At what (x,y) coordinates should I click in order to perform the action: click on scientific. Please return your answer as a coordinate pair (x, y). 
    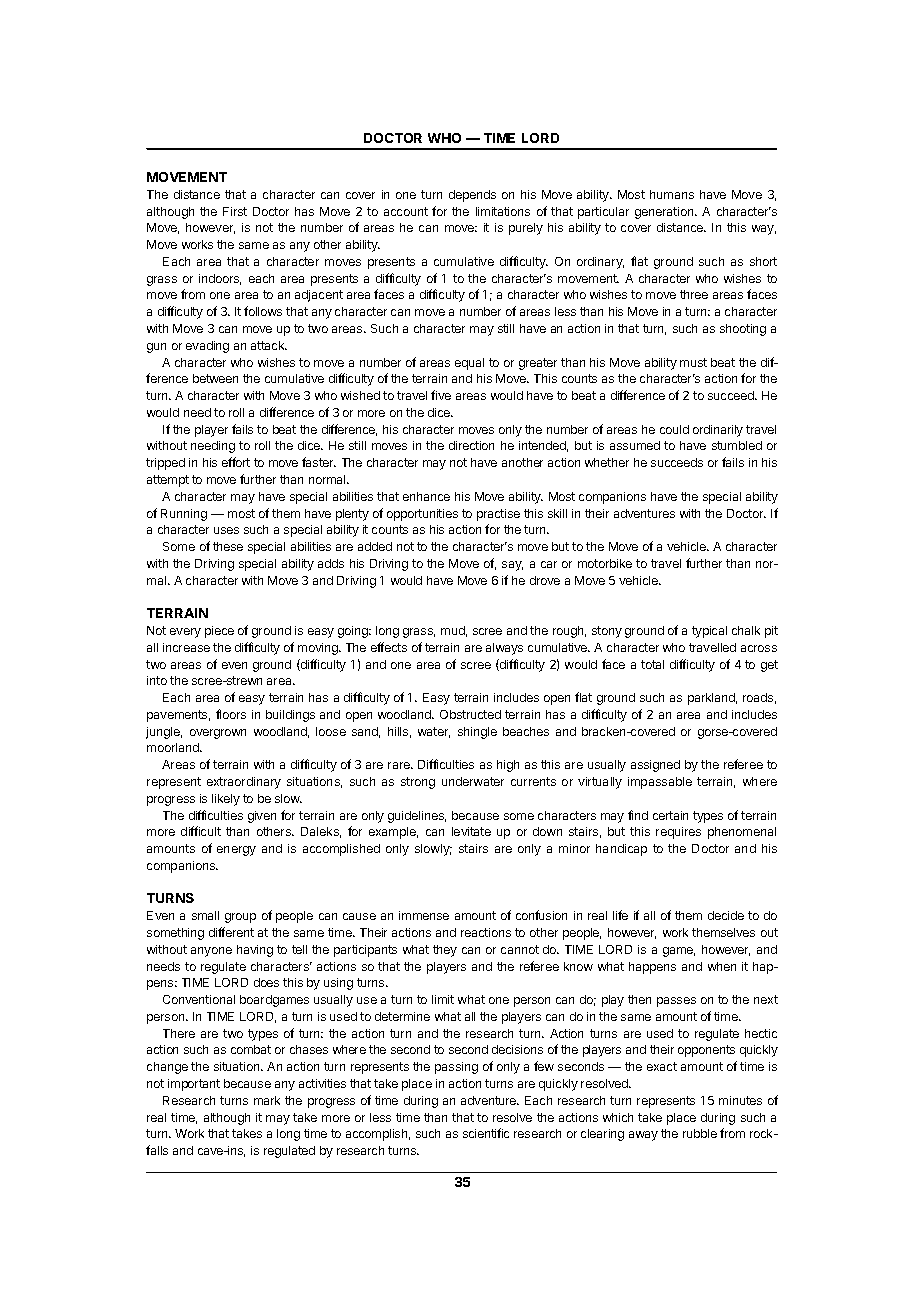
    Looking at the image, I should click on (486, 1133).
